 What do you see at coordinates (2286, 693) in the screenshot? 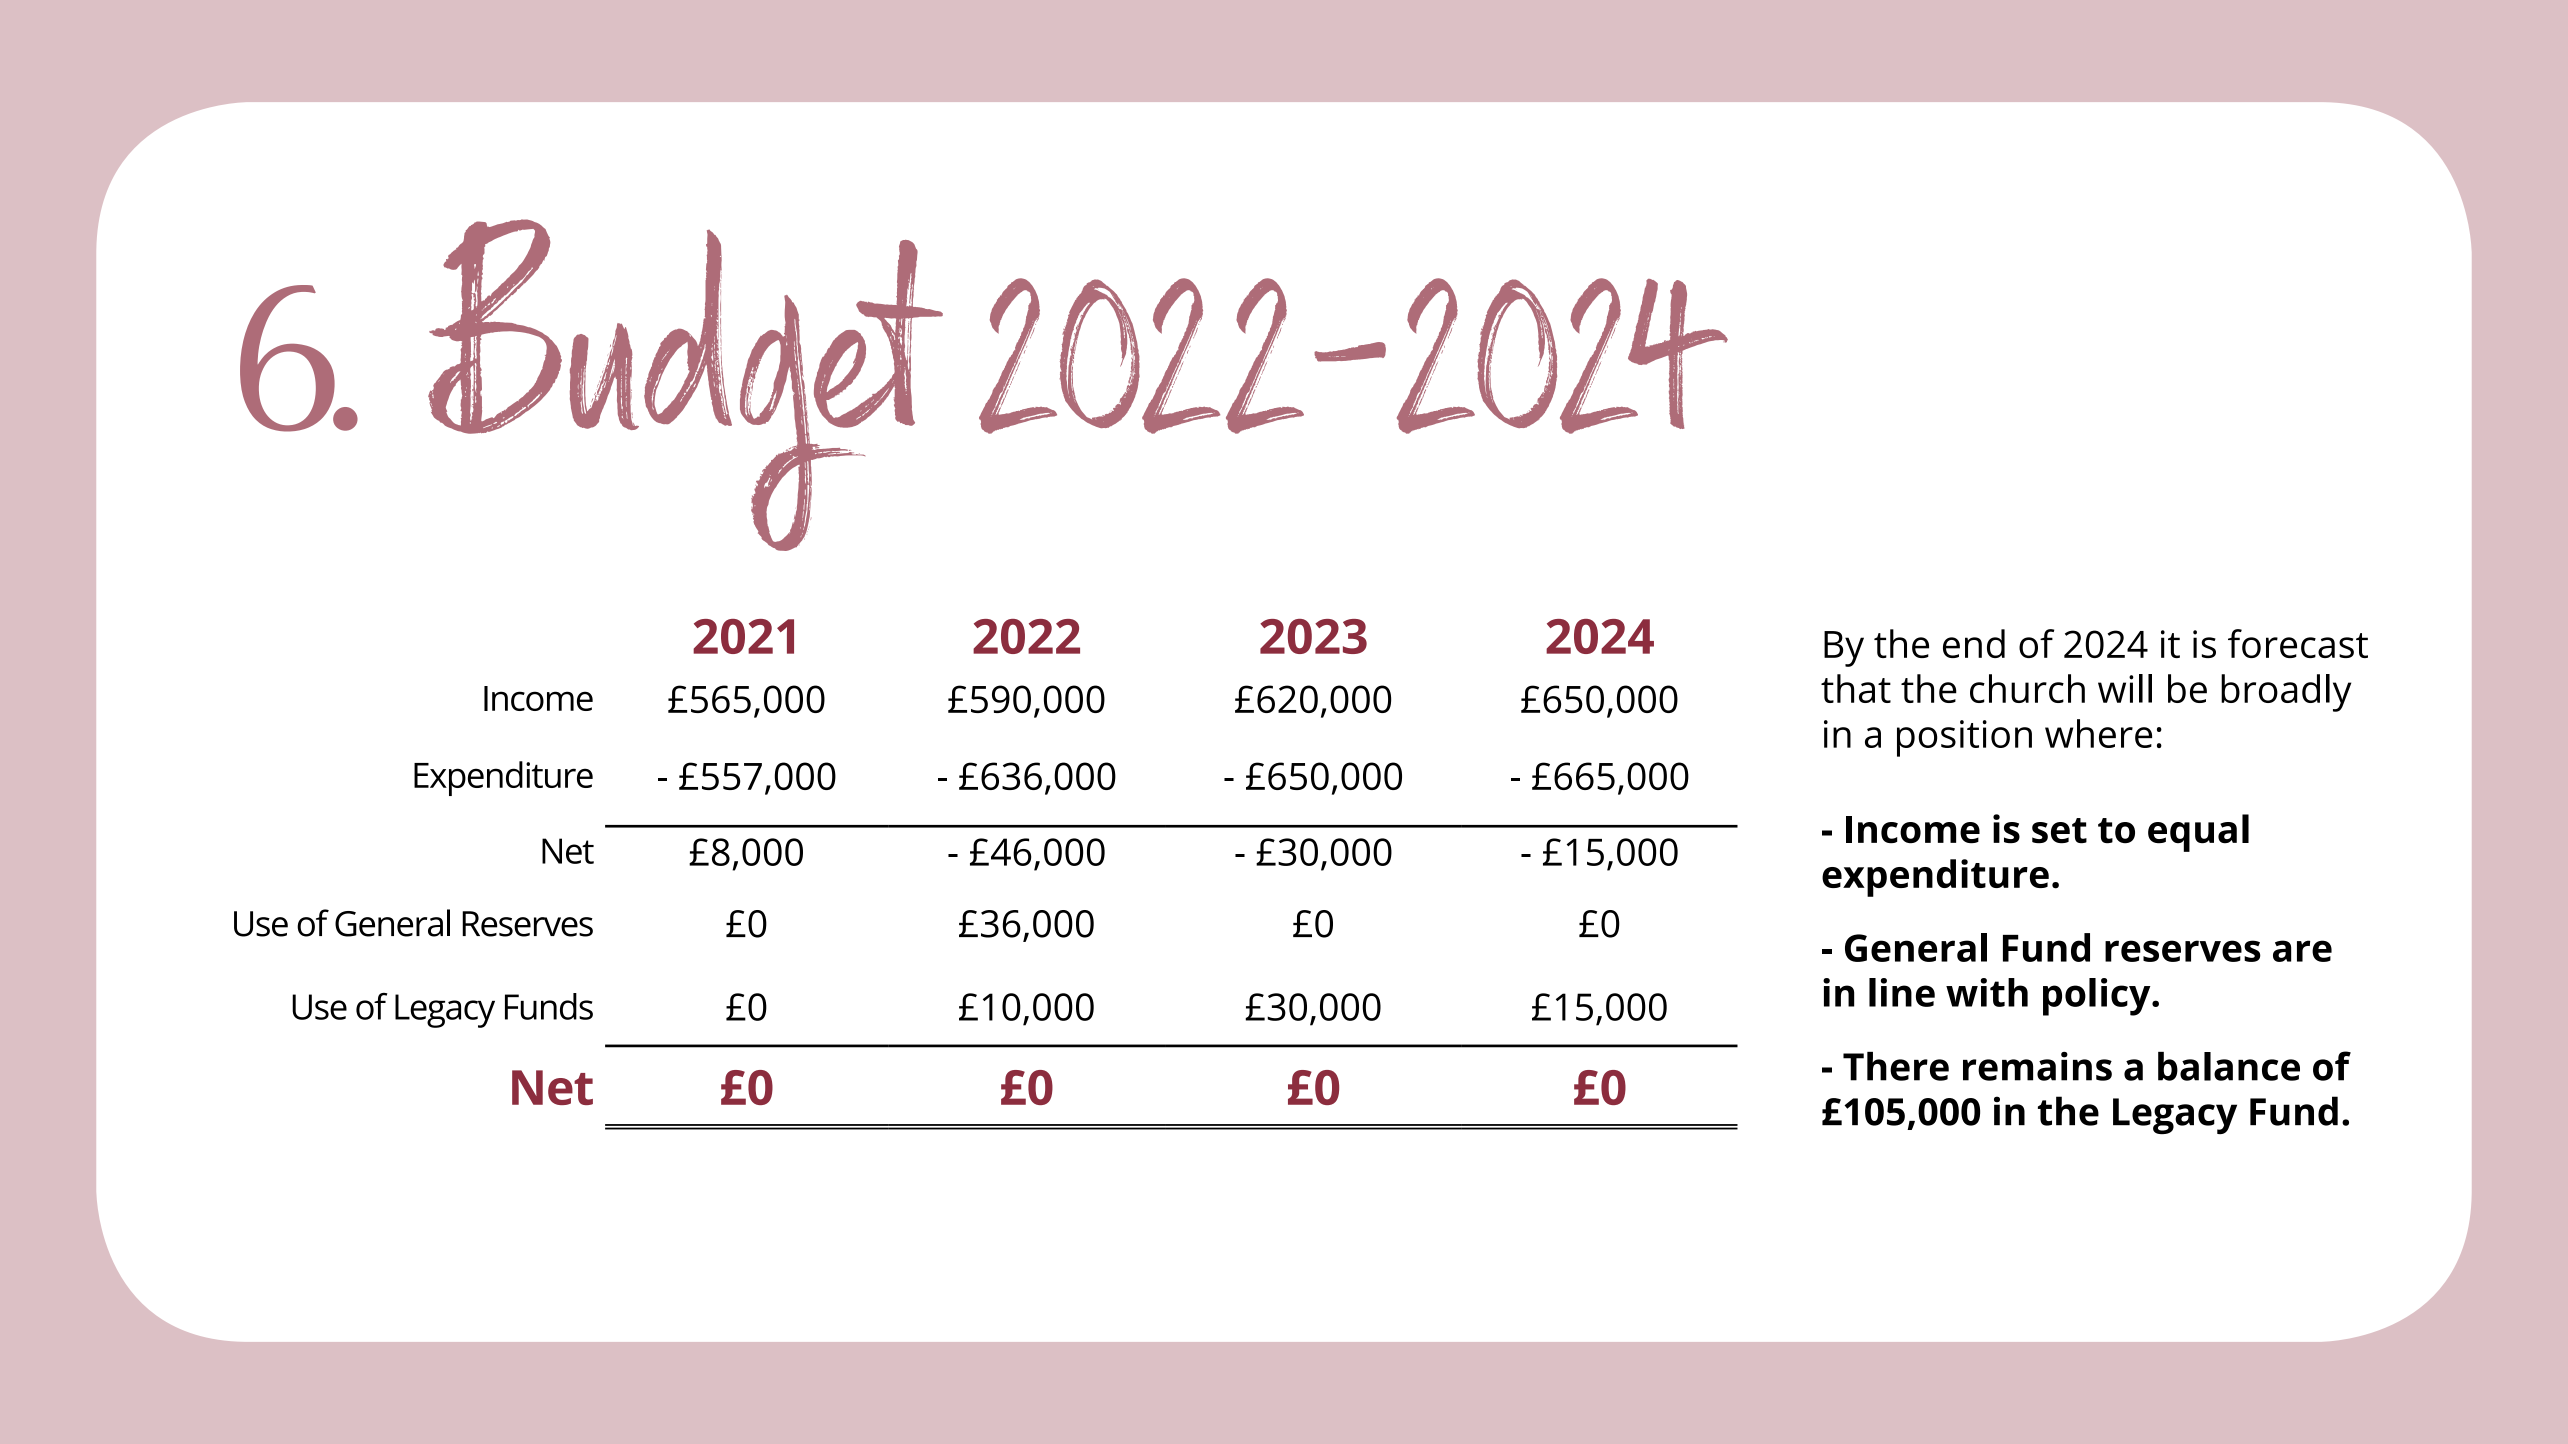
I see `broadly` at bounding box center [2286, 693].
